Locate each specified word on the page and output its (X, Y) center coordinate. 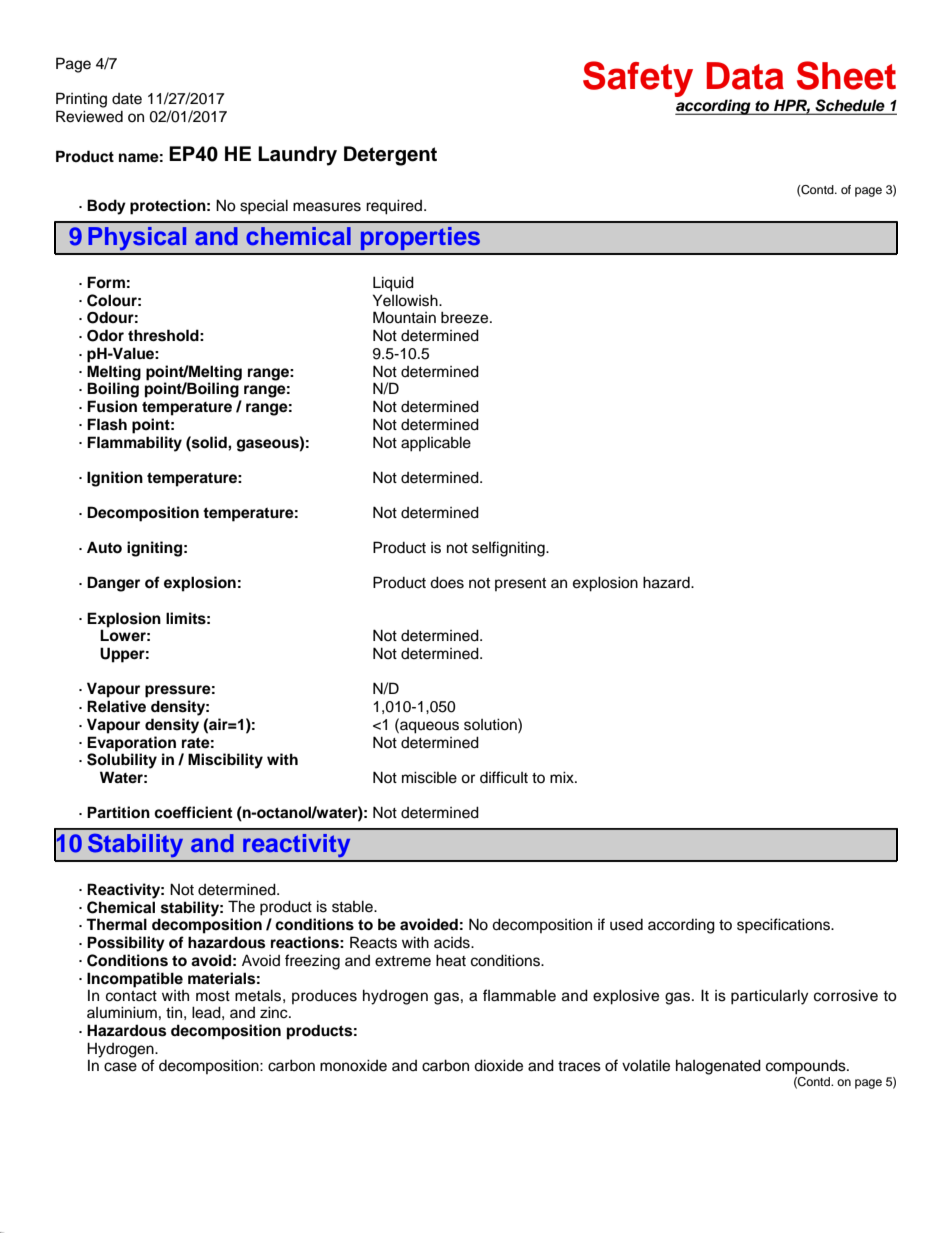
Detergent (390, 156)
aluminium (122, 1012)
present (520, 584)
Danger (113, 584)
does (447, 582)
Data (745, 76)
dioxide (498, 1065)
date (127, 99)
